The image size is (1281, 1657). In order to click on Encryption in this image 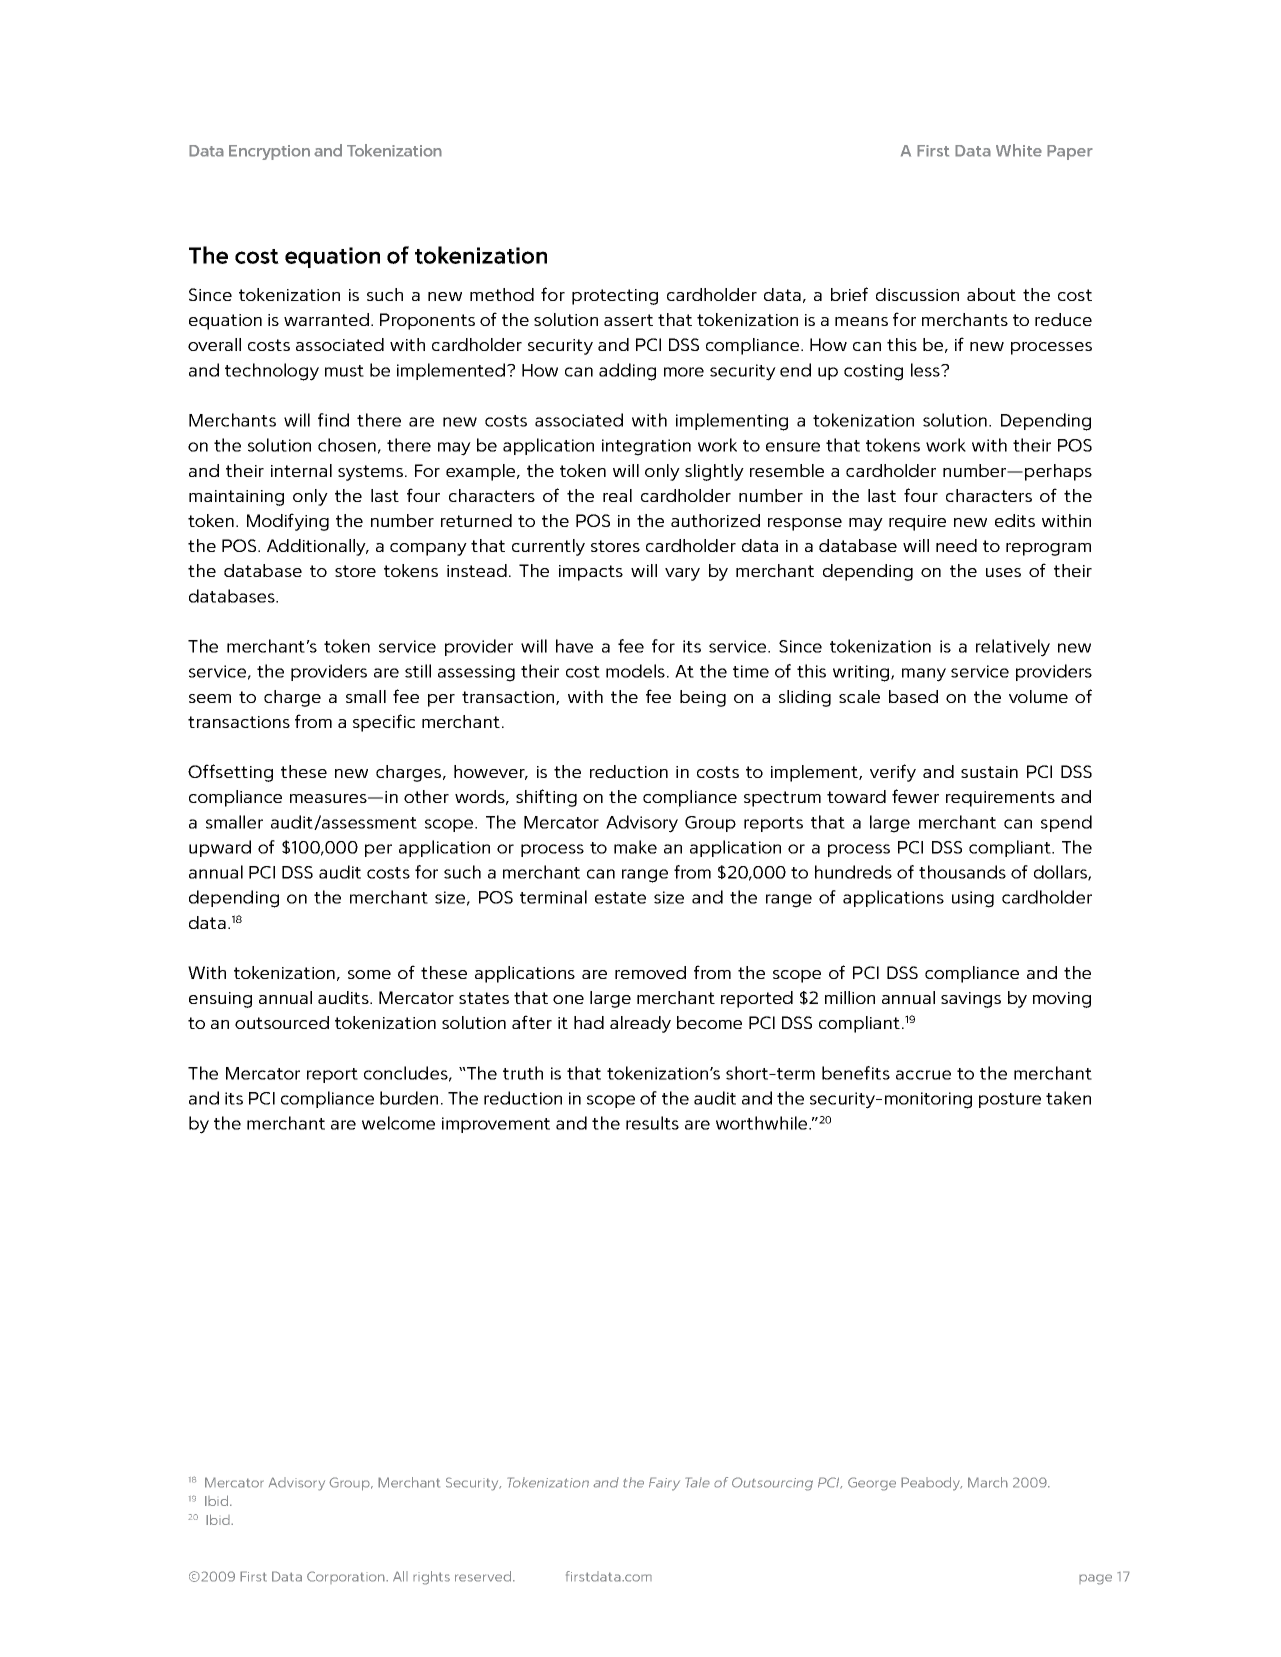, I will do `click(269, 152)`.
